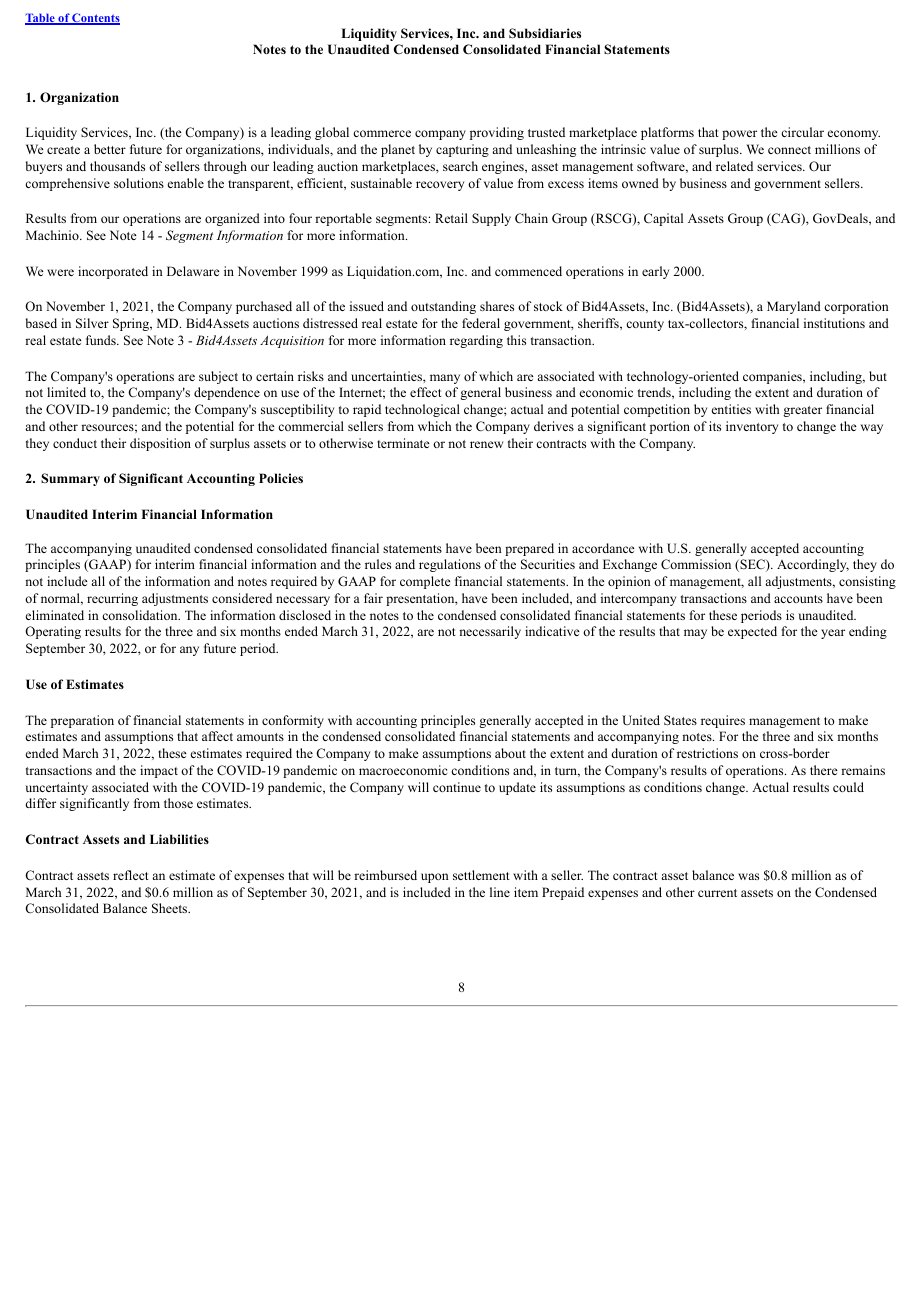  What do you see at coordinates (490, 632) in the screenshot?
I see `necessarily` at bounding box center [490, 632].
